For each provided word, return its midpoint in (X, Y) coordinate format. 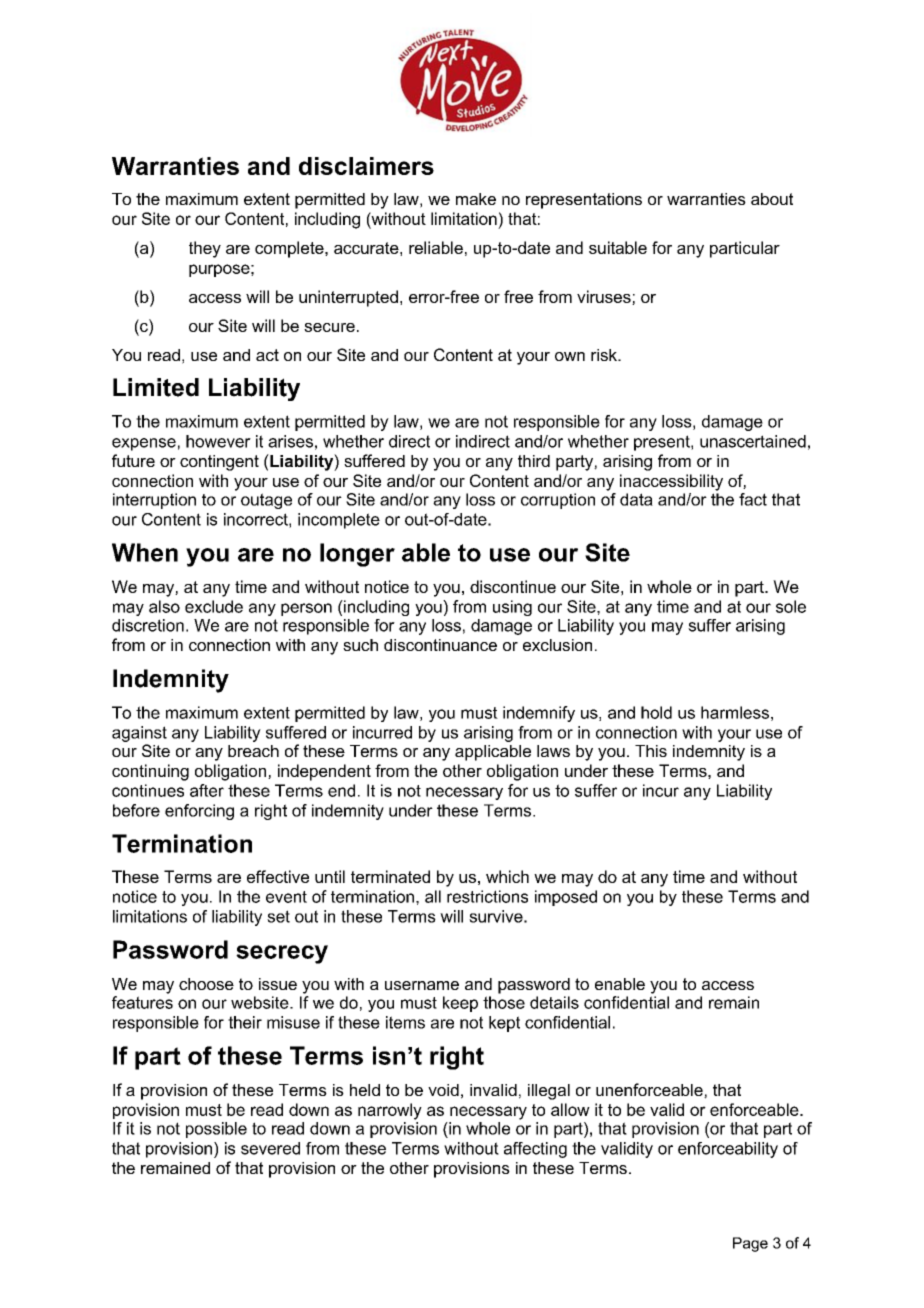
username (422, 985)
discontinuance (440, 645)
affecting (535, 1150)
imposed (566, 898)
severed (270, 1148)
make (476, 199)
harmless (735, 712)
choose (206, 984)
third (534, 461)
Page (750, 1244)
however (218, 441)
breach (253, 751)
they (205, 249)
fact (753, 499)
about (772, 199)
